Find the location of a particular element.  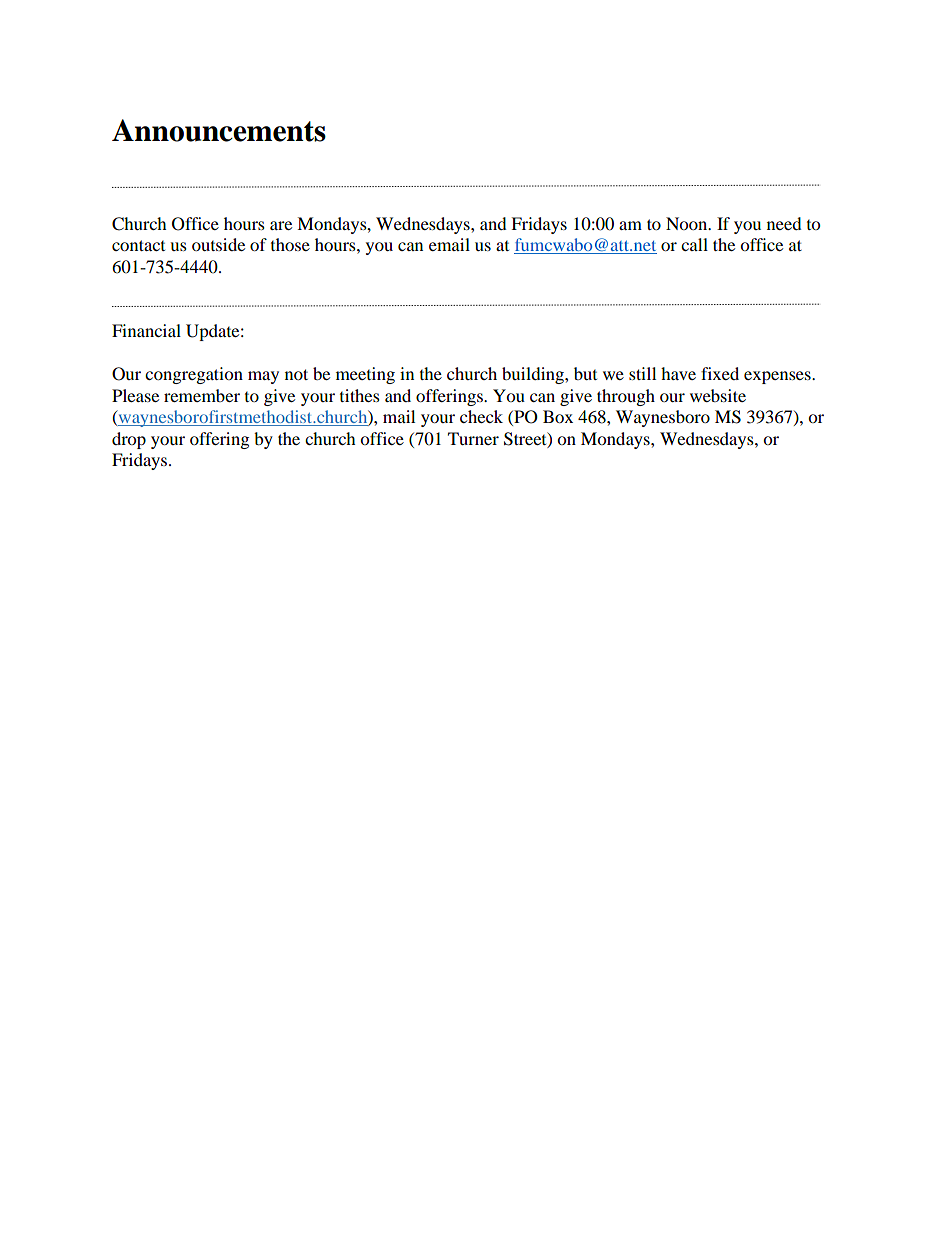

contact is located at coordinates (138, 245).
